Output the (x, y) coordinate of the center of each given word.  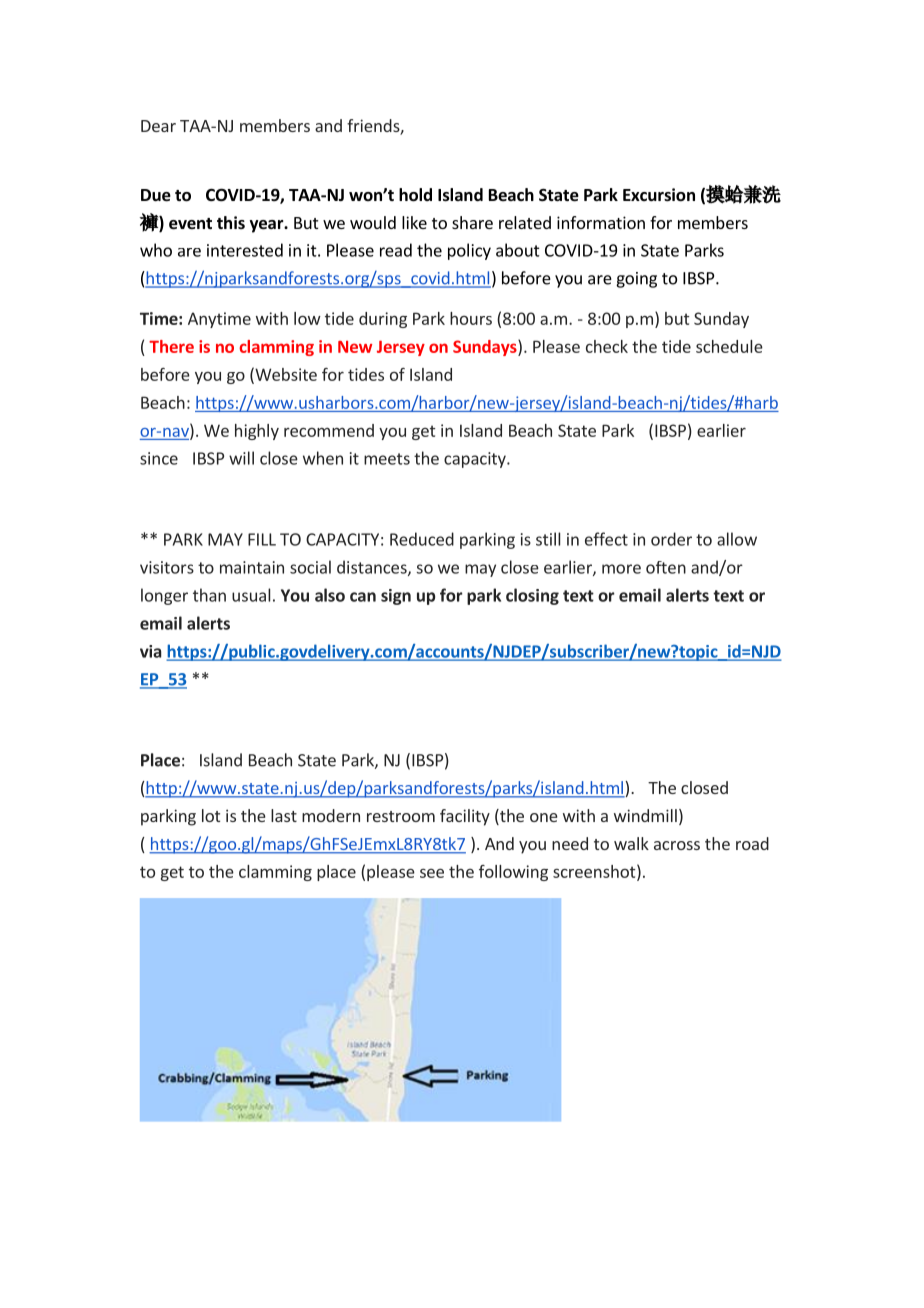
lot (211, 815)
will (241, 458)
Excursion (659, 195)
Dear (158, 126)
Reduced (422, 539)
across (677, 845)
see (432, 873)
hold (415, 195)
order (671, 539)
